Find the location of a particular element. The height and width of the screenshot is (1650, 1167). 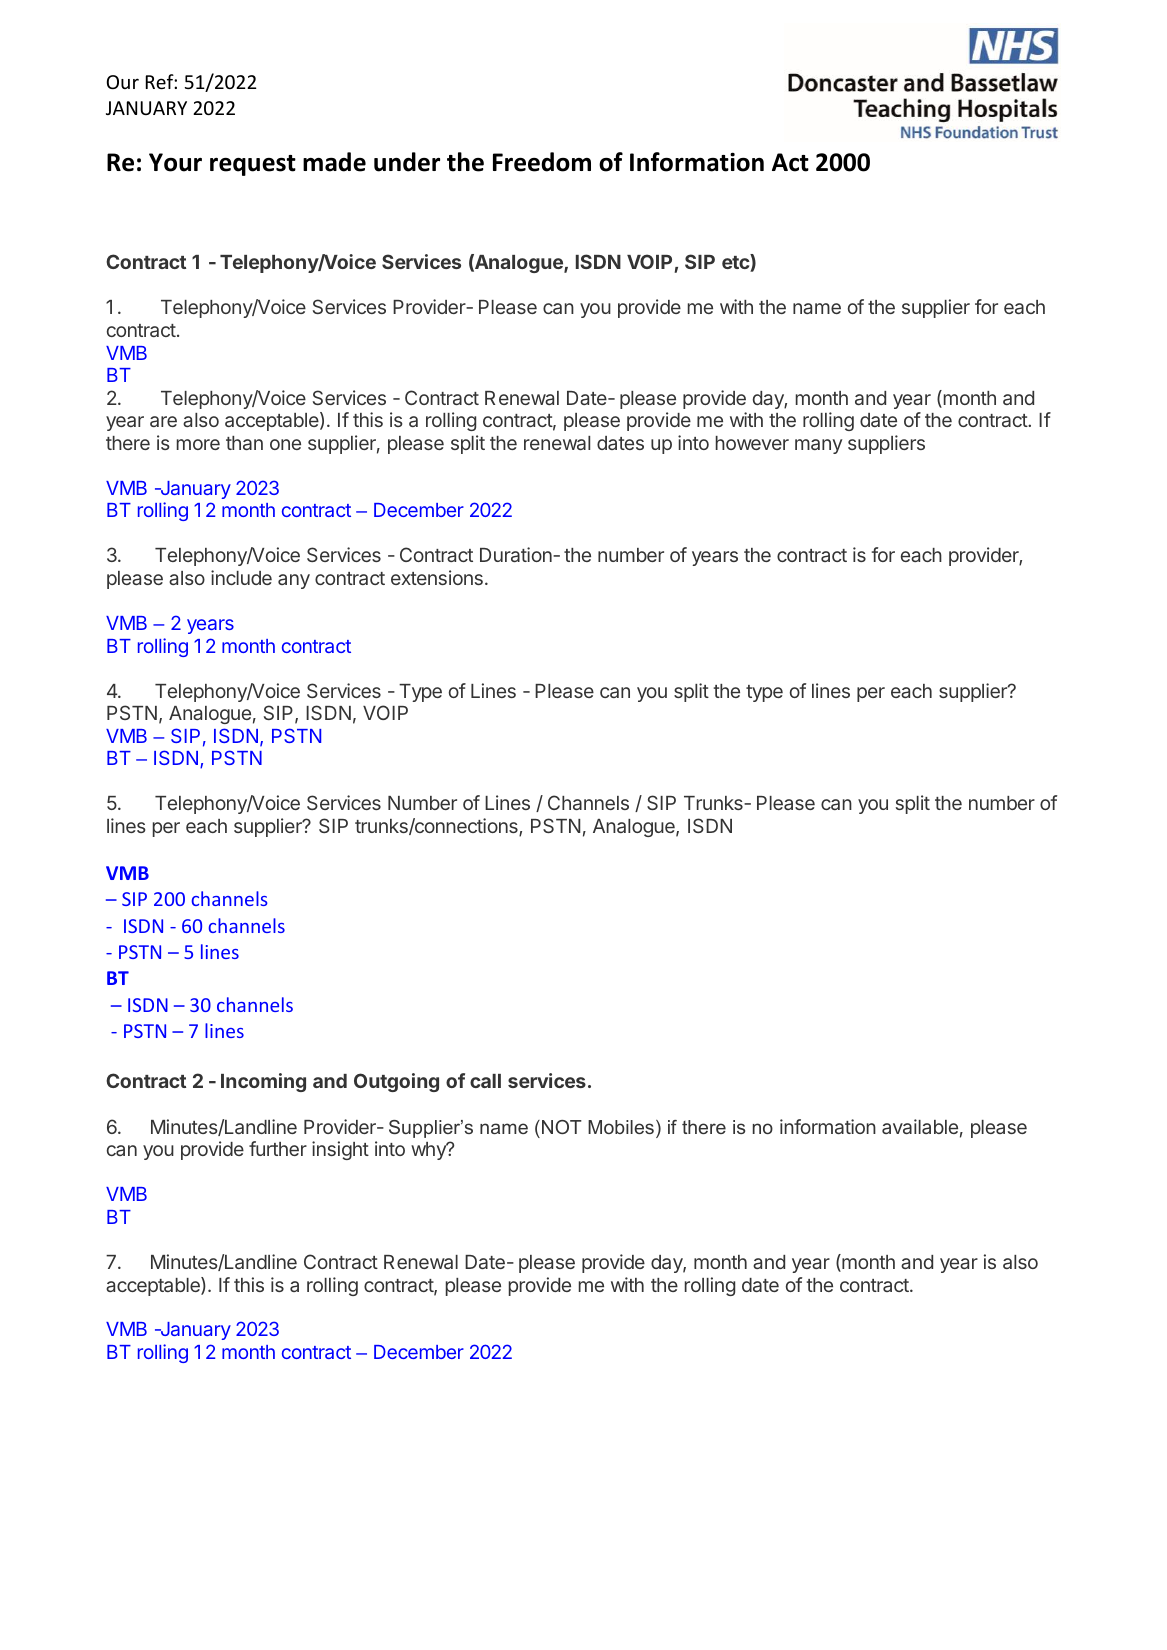

NOT is located at coordinates (562, 1127).
